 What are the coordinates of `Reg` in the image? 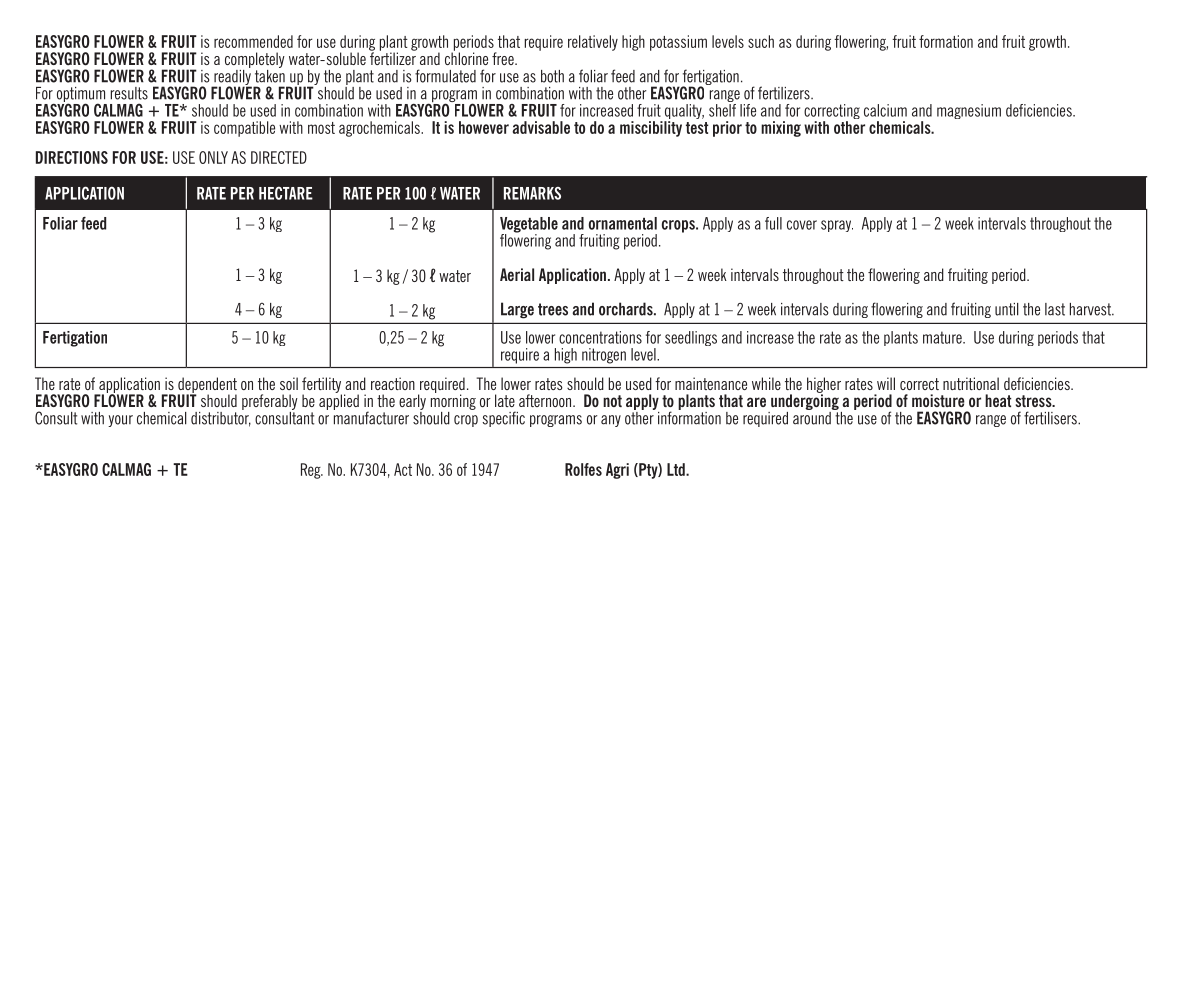 It's located at (312, 471).
